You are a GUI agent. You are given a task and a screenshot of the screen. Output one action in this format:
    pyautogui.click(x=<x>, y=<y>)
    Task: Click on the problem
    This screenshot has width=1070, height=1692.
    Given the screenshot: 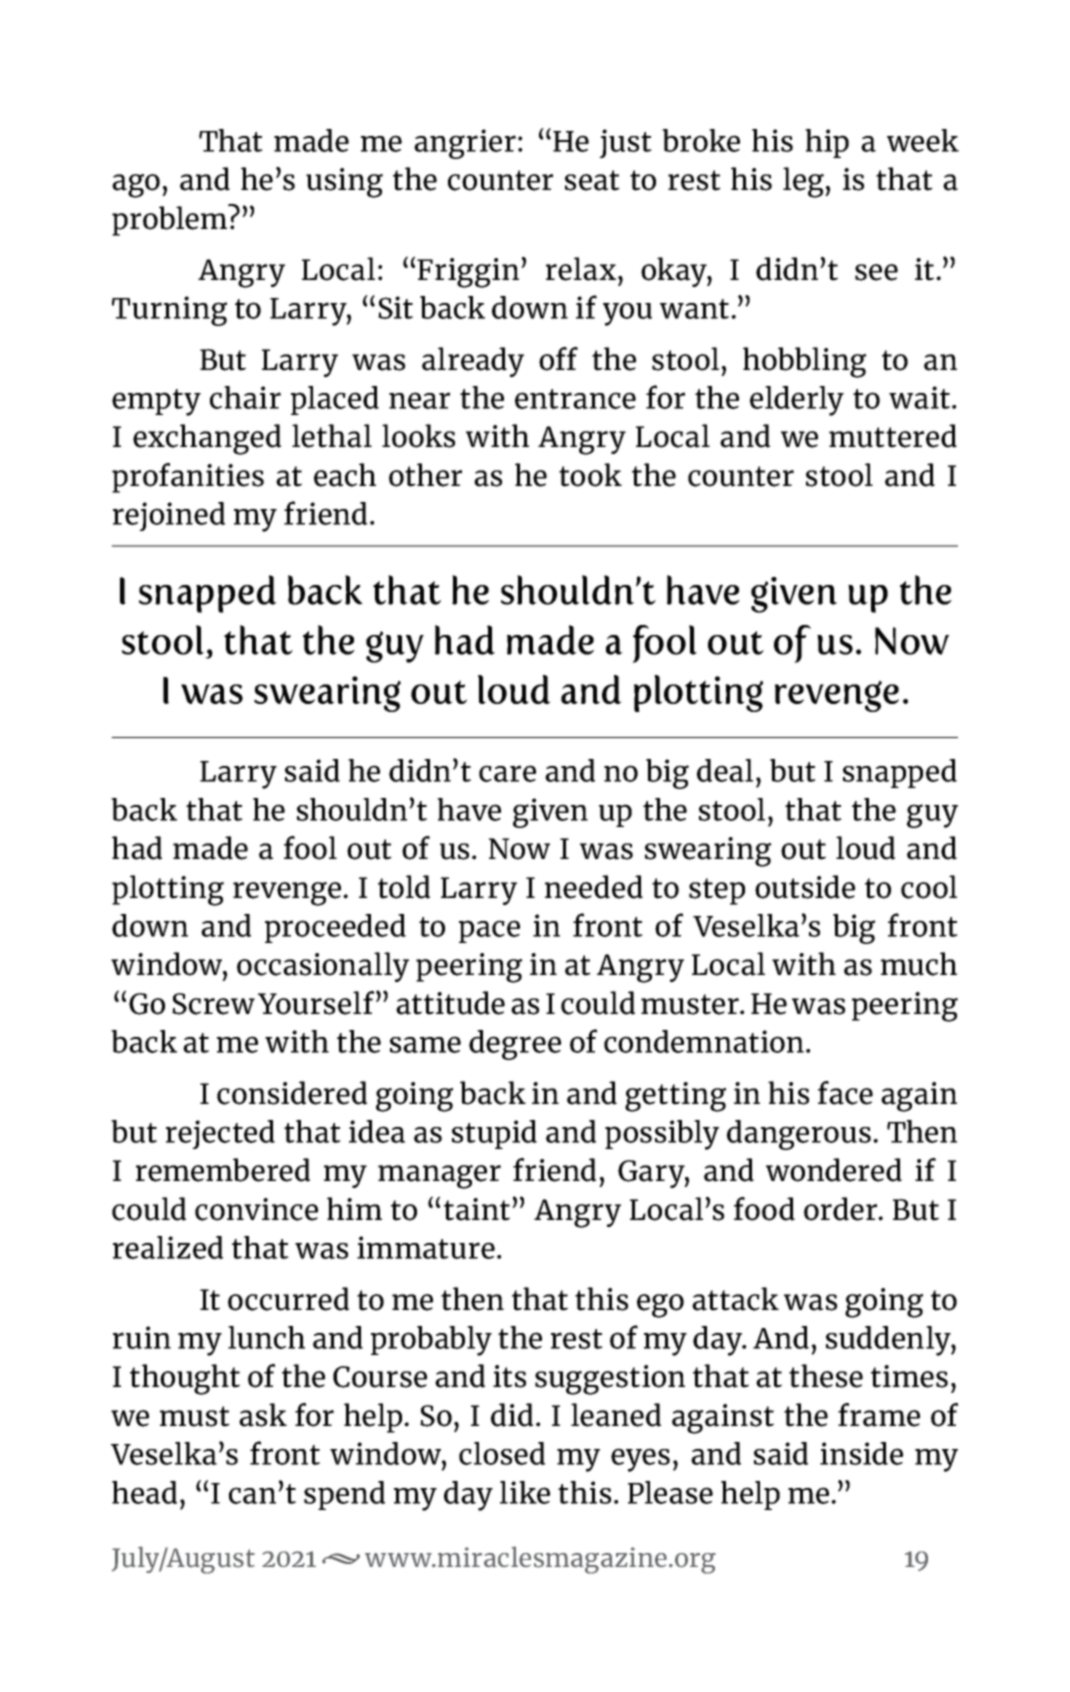 What is the action you would take?
    pyautogui.click(x=170, y=220)
